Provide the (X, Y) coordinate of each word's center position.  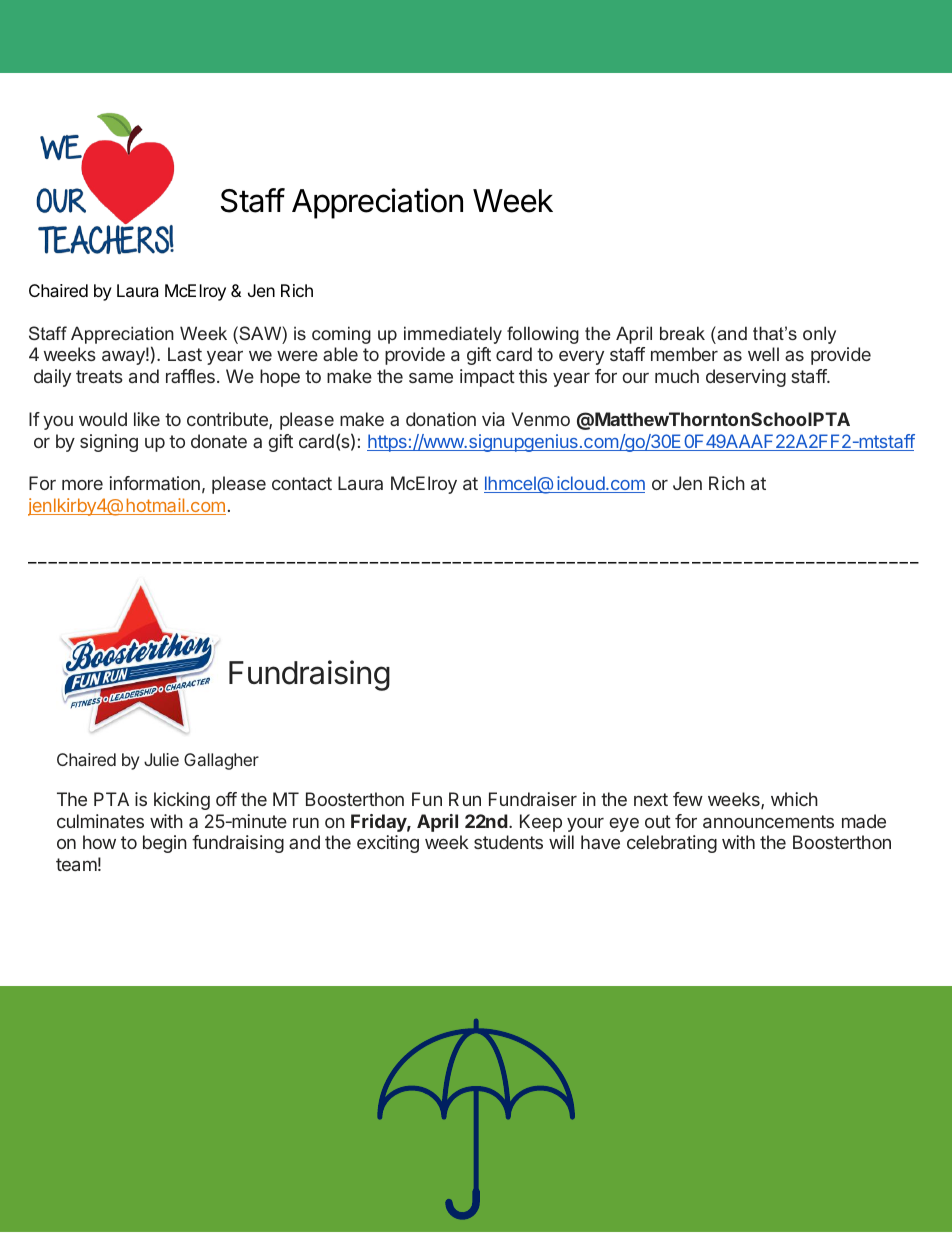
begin (165, 844)
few (688, 799)
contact (302, 483)
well (763, 354)
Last (185, 354)
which (794, 799)
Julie (161, 759)
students (508, 842)
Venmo (541, 419)
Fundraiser (533, 799)
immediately (453, 335)
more (82, 484)
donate (219, 441)
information (155, 483)
